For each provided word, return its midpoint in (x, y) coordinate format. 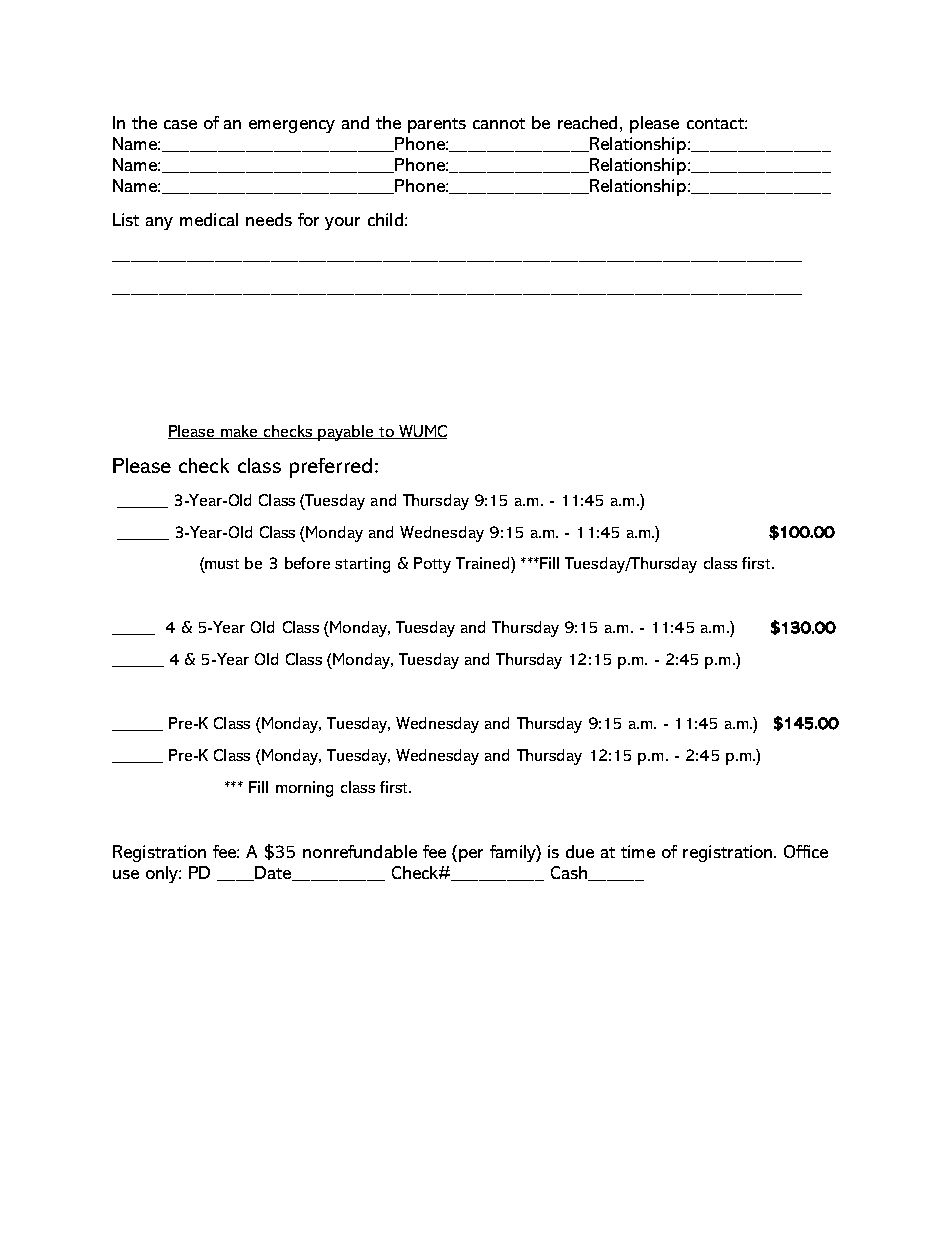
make (240, 432)
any (159, 223)
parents (437, 125)
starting (362, 565)
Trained (484, 563)
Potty (432, 565)
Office (806, 851)
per (469, 855)
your (342, 223)
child (385, 219)
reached (587, 122)
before (307, 563)
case (180, 124)
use (126, 874)
